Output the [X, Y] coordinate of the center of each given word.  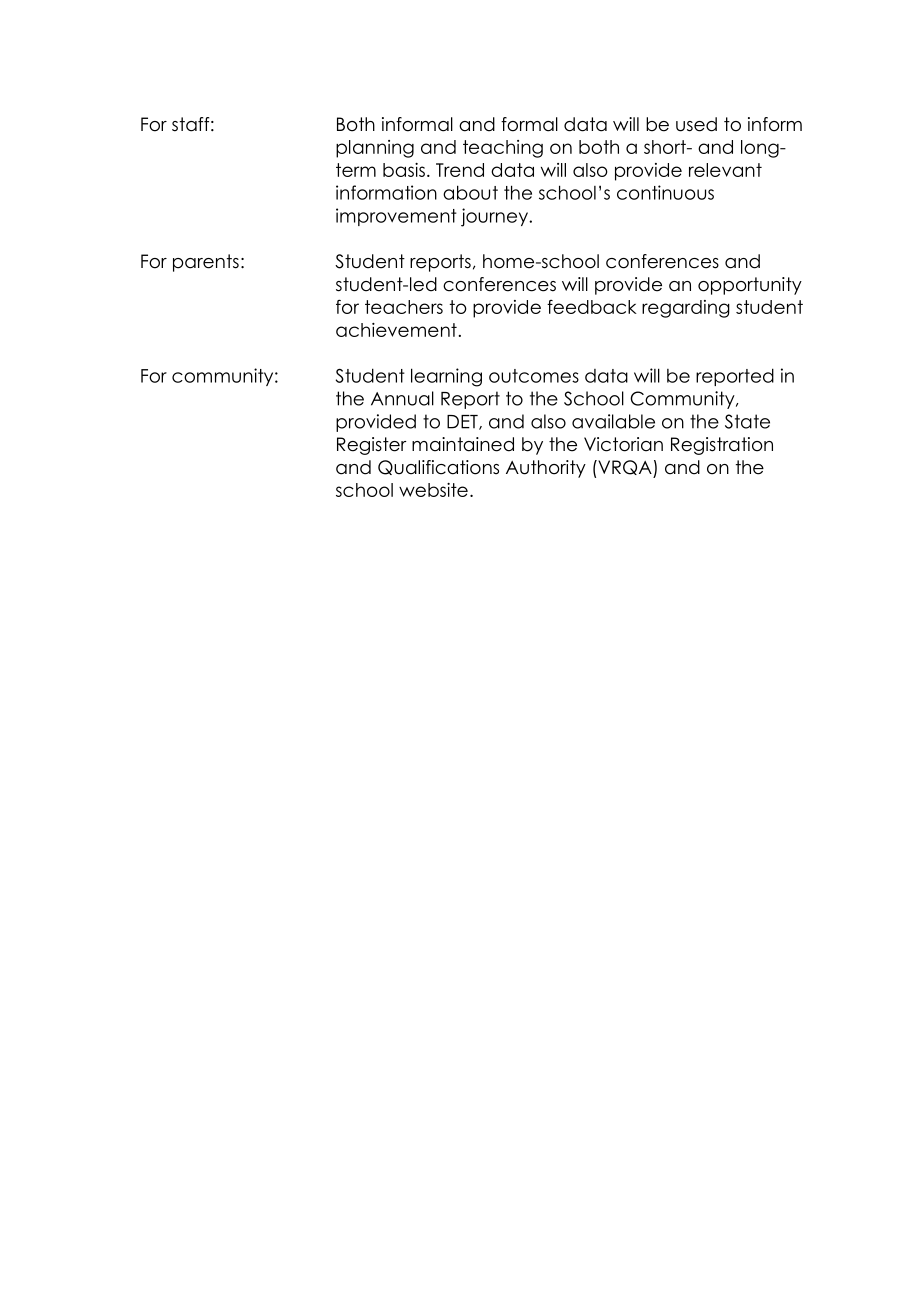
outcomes [534, 376]
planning [375, 149]
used [696, 124]
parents [206, 263]
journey [495, 217]
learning [446, 377]
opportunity [750, 286]
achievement [396, 330]
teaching [503, 149]
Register [372, 446]
